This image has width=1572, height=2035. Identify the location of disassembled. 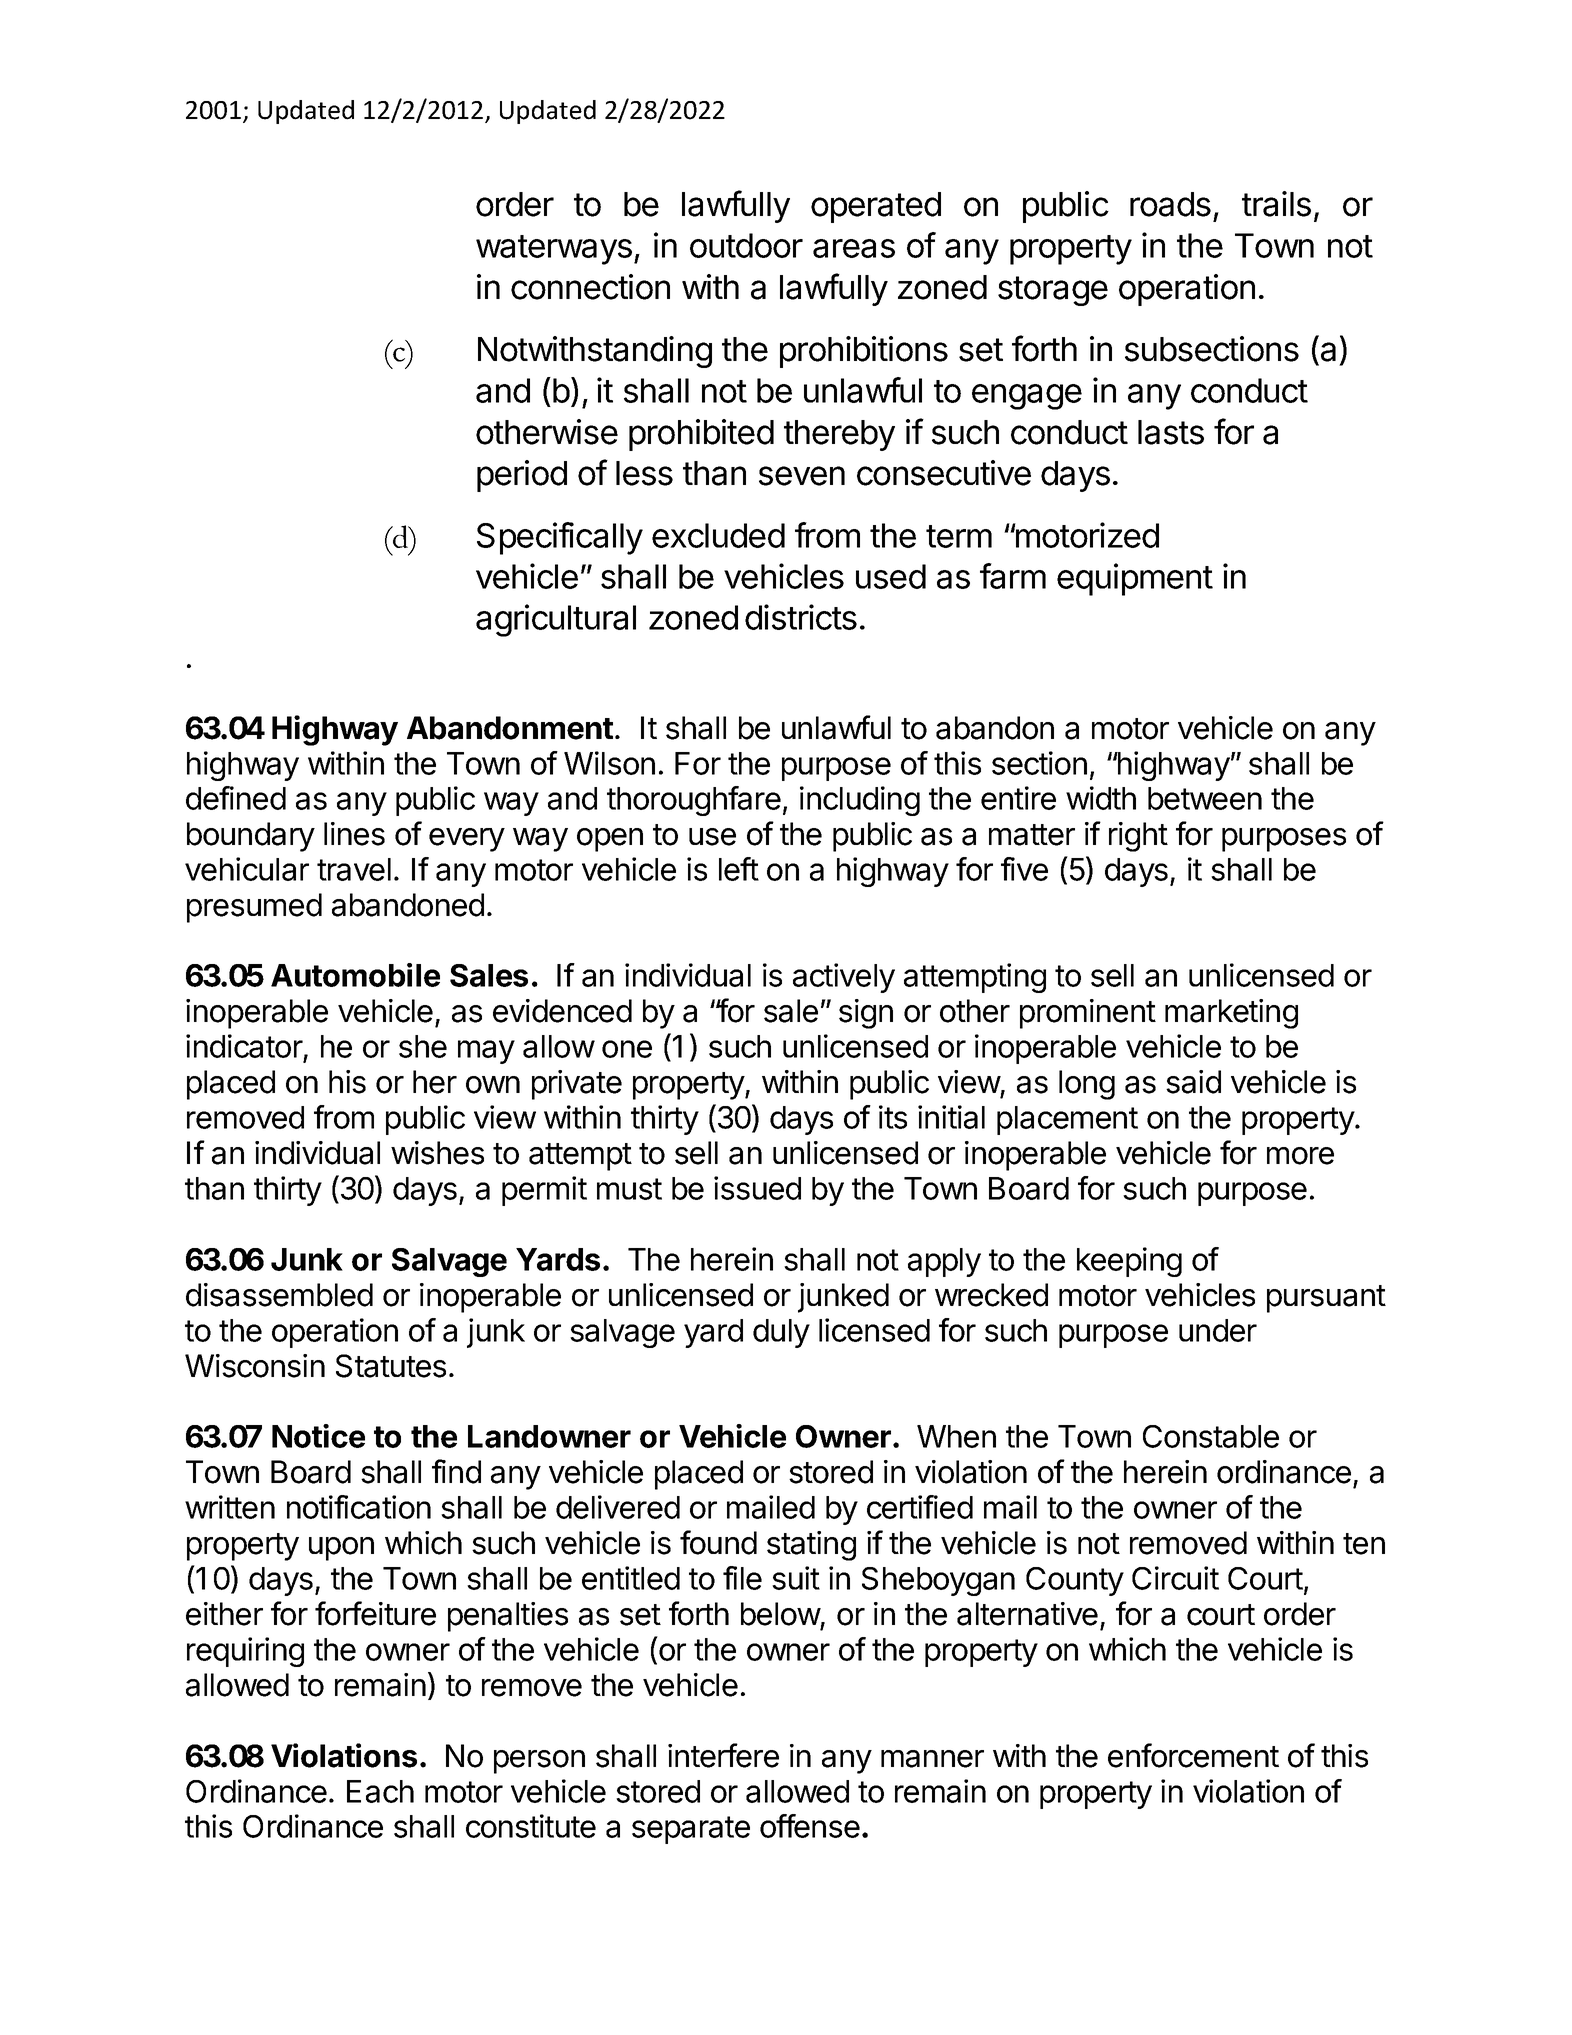
(279, 1295).
